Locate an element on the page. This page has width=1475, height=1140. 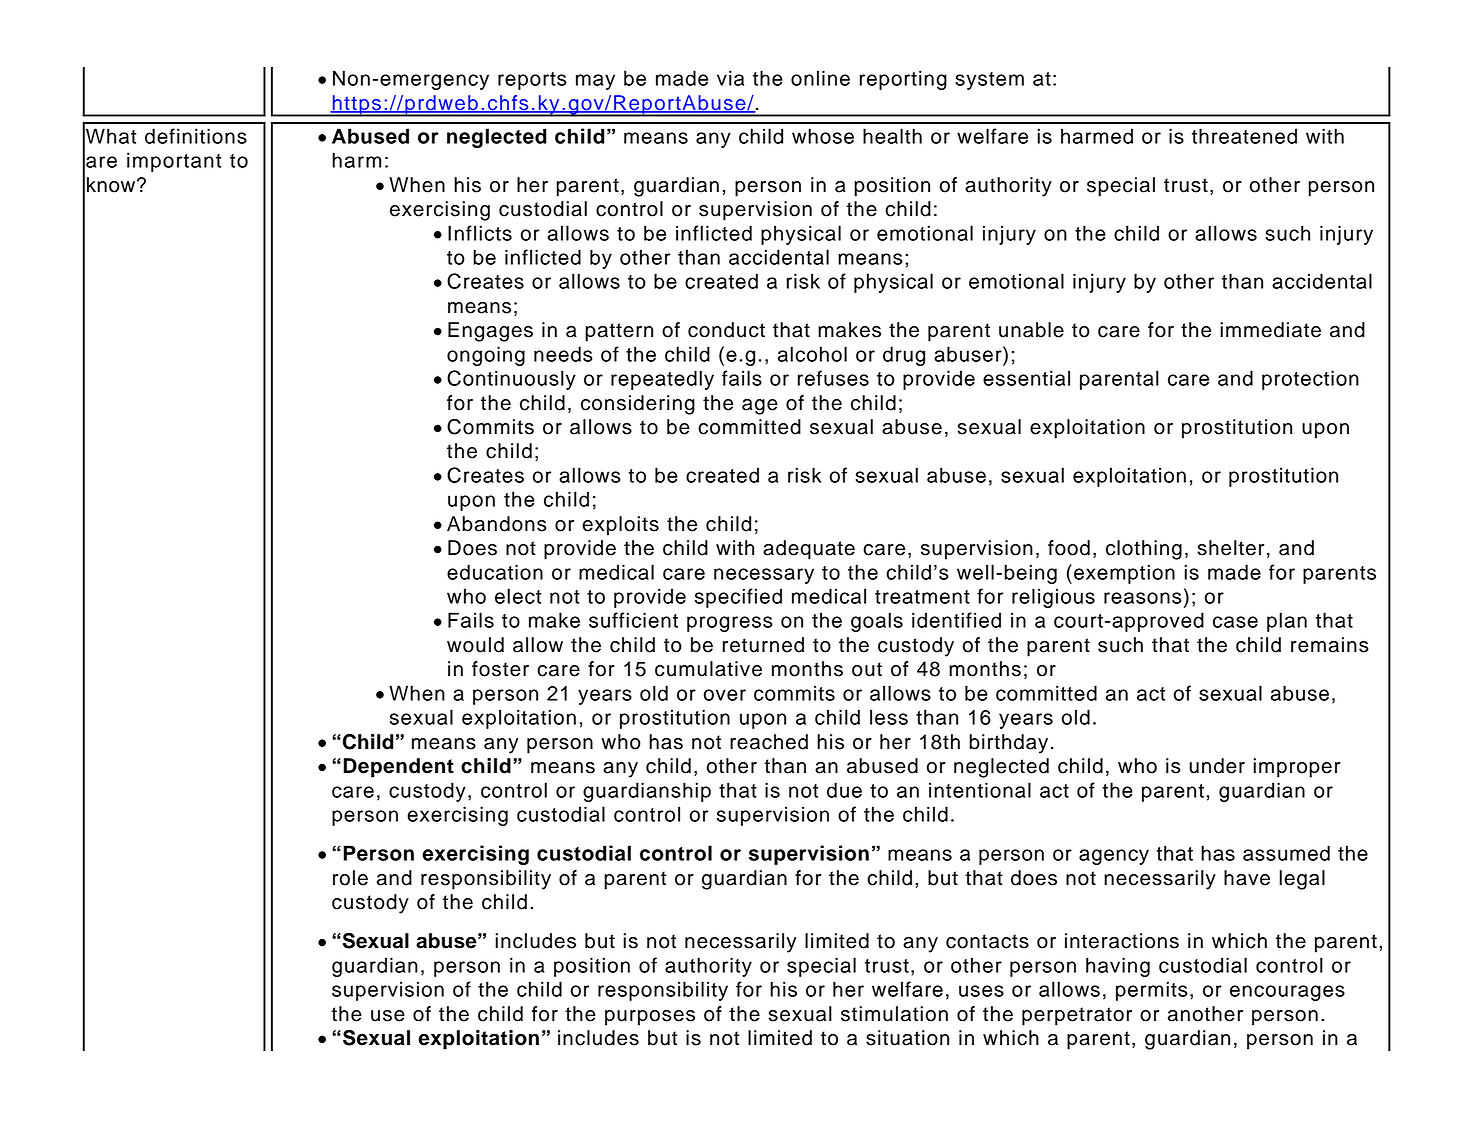
necessary is located at coordinates (764, 576).
